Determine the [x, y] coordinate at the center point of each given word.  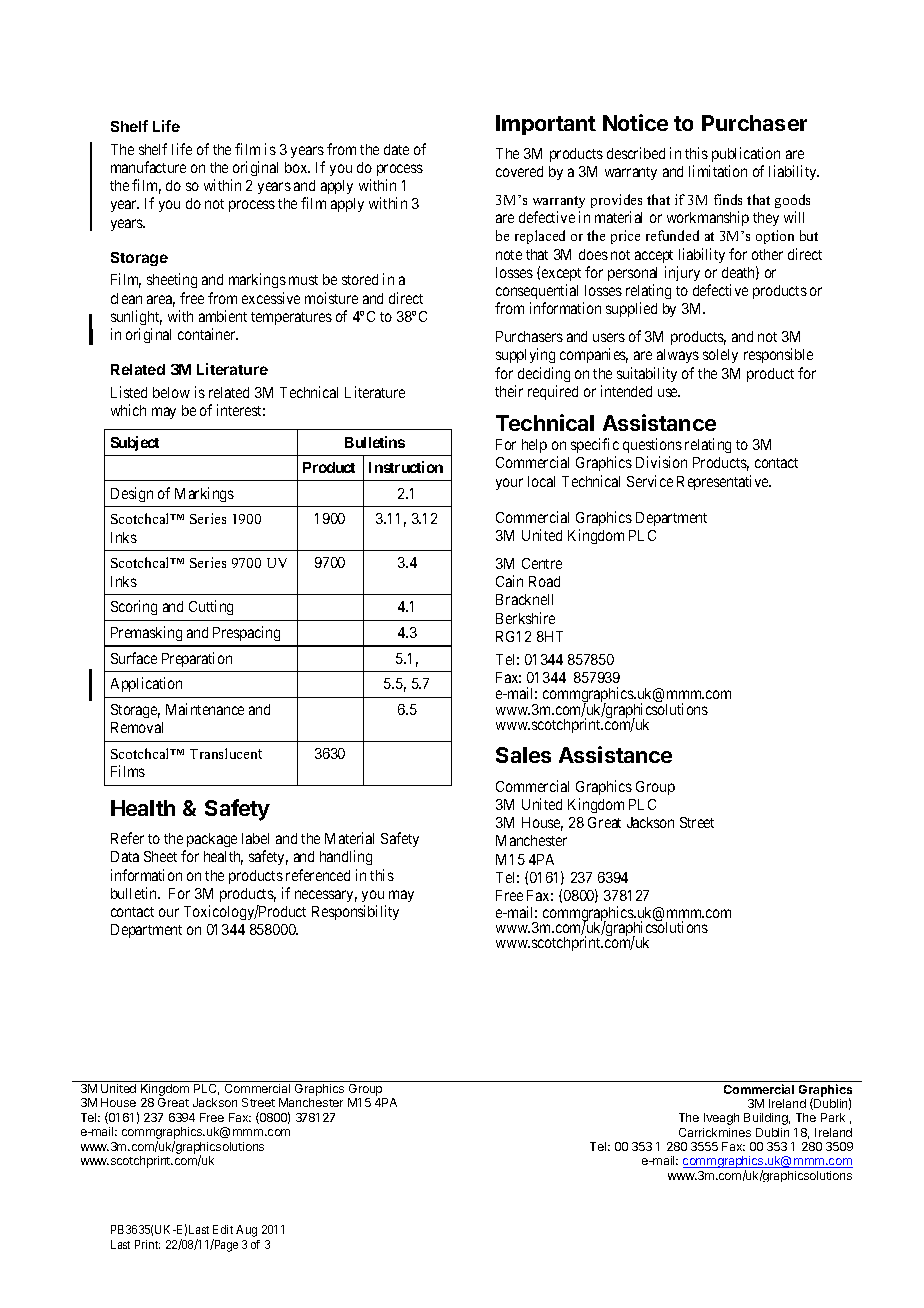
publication [746, 154]
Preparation [197, 659]
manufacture [148, 167]
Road [544, 581]
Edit [223, 1229]
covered [519, 171]
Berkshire [525, 618]
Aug [246, 1231]
